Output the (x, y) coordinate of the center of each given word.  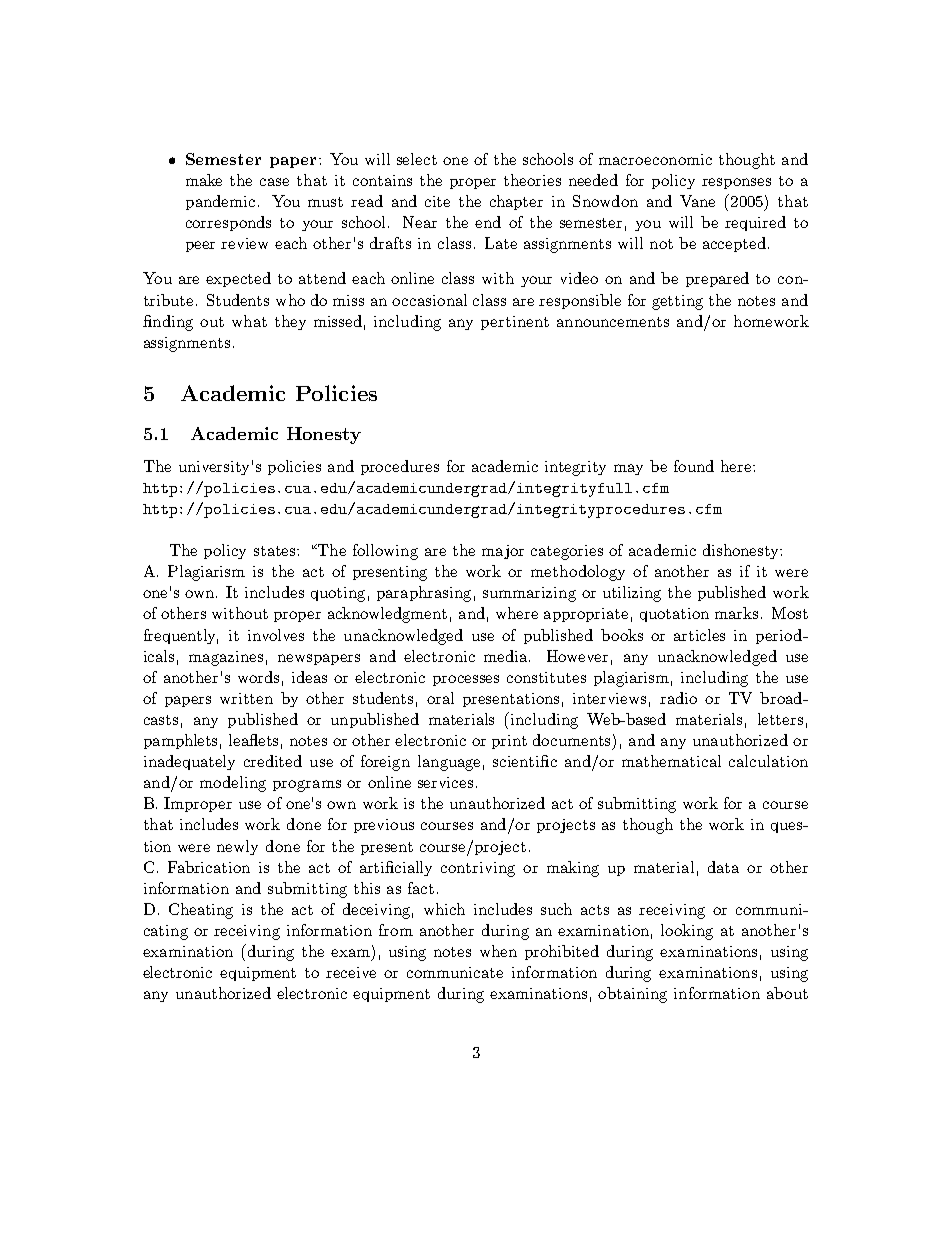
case (274, 182)
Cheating (201, 911)
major (503, 552)
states (276, 551)
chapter (516, 202)
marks (736, 613)
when (498, 951)
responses (736, 183)
